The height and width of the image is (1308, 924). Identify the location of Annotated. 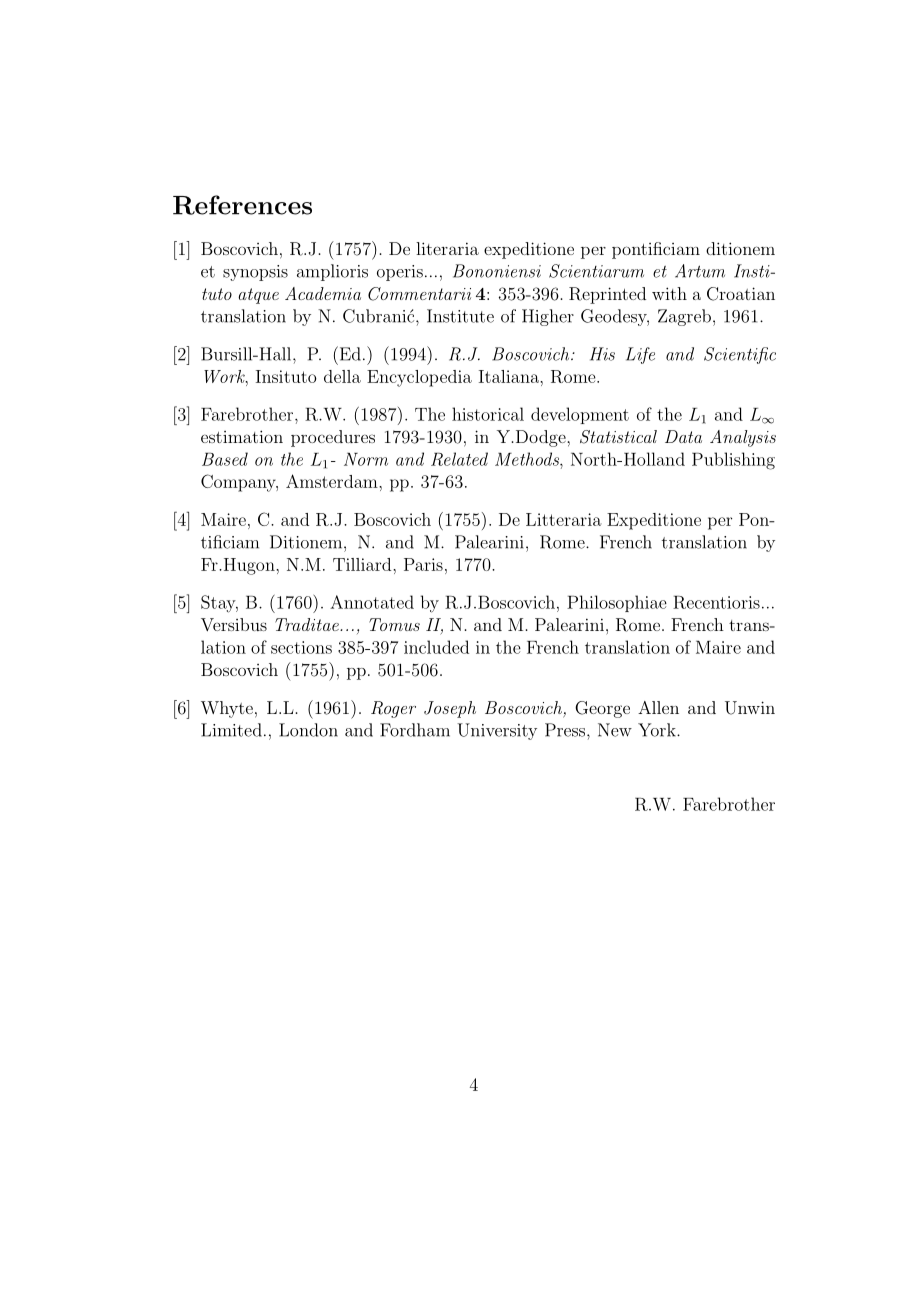
(372, 602).
